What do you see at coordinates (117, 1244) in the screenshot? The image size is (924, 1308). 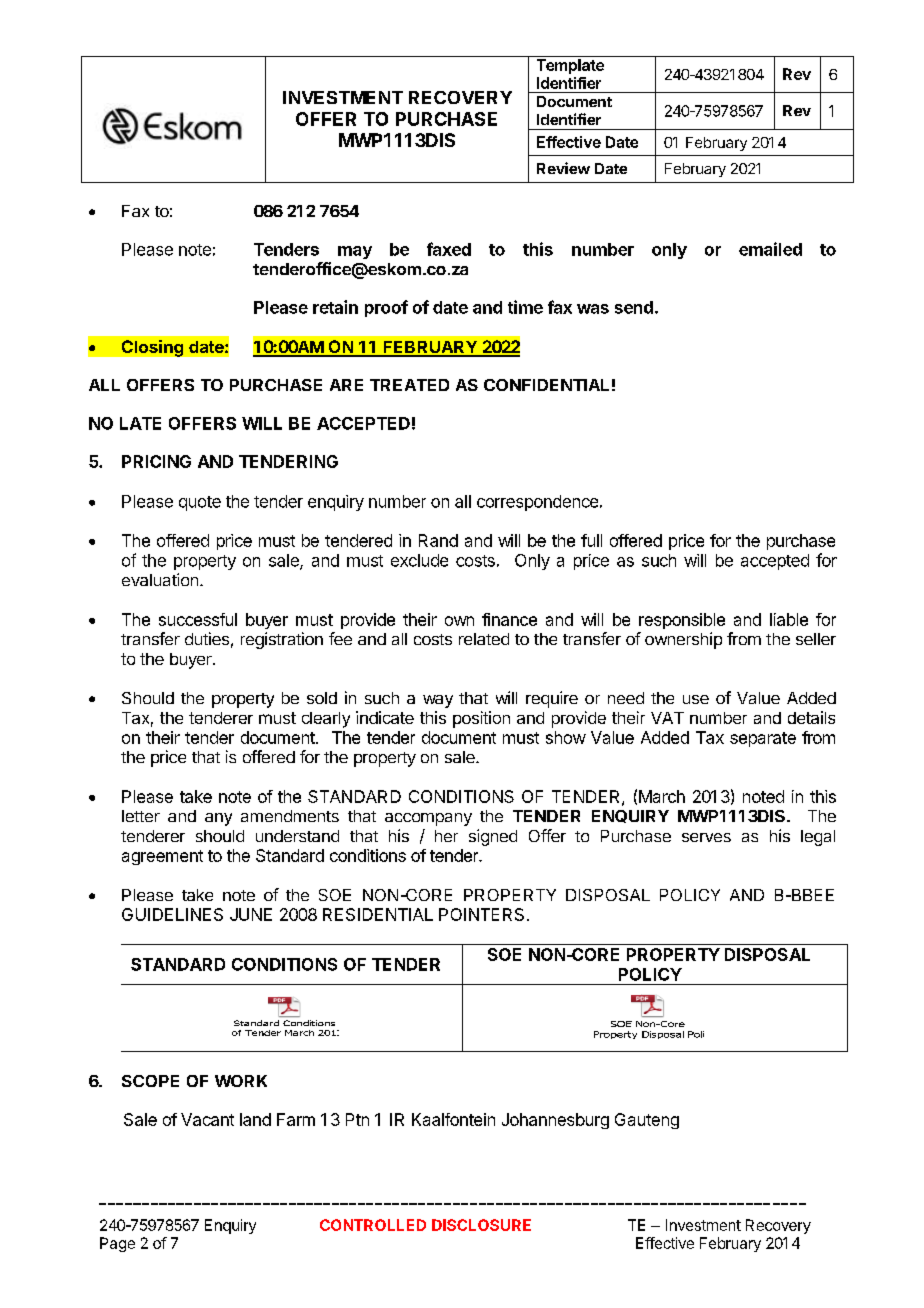 I see `Page` at bounding box center [117, 1244].
